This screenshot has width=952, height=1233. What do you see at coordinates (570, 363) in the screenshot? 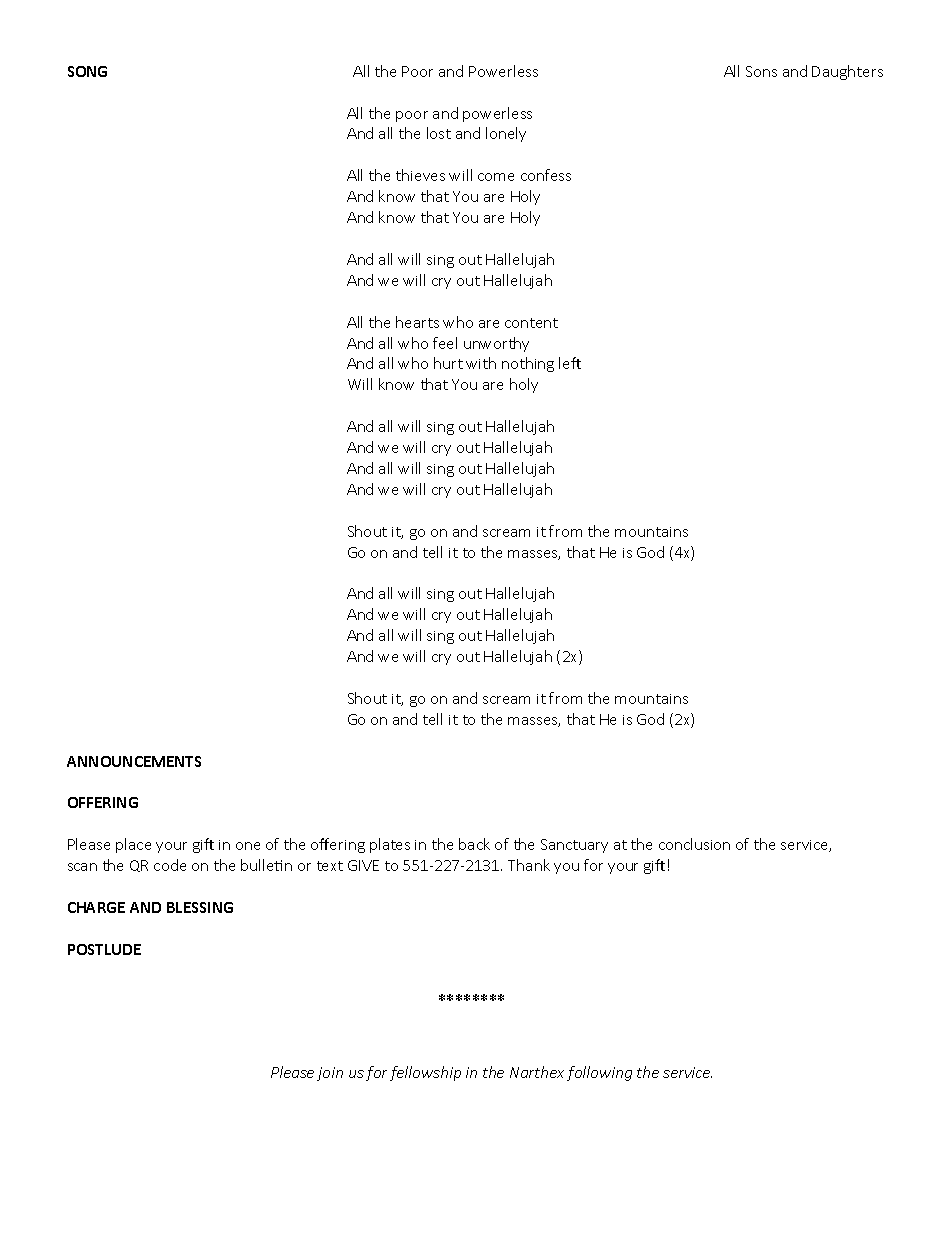
I see `left` at bounding box center [570, 363].
